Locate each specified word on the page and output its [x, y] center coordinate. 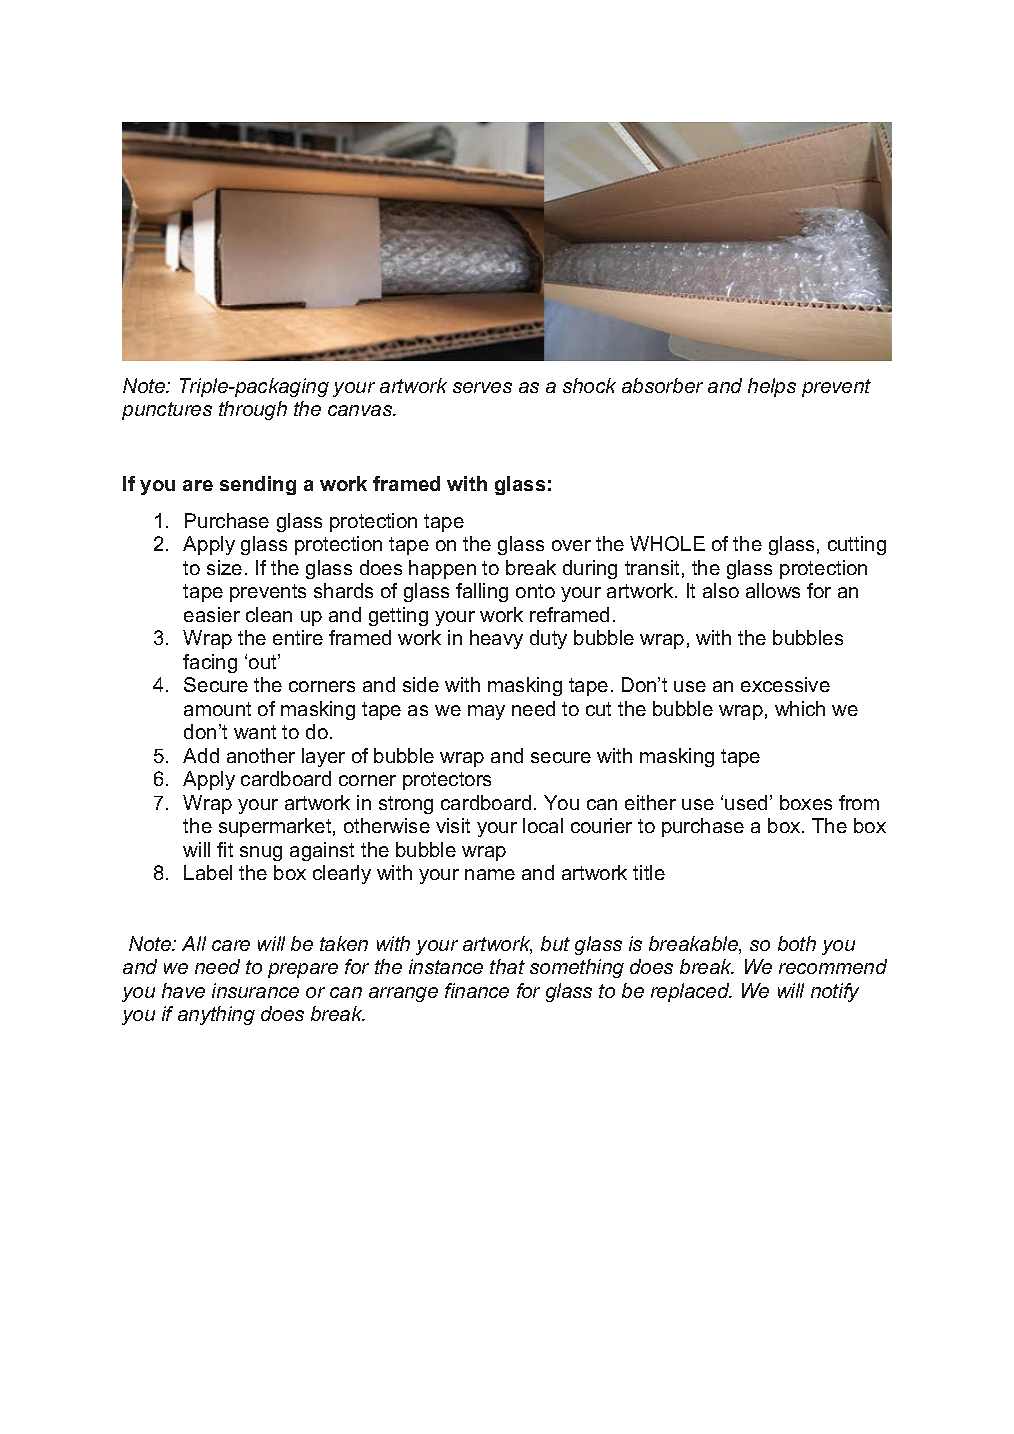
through [253, 410]
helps [772, 387]
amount [217, 709]
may [486, 712]
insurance [255, 990]
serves [482, 387]
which [800, 708]
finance [477, 990]
